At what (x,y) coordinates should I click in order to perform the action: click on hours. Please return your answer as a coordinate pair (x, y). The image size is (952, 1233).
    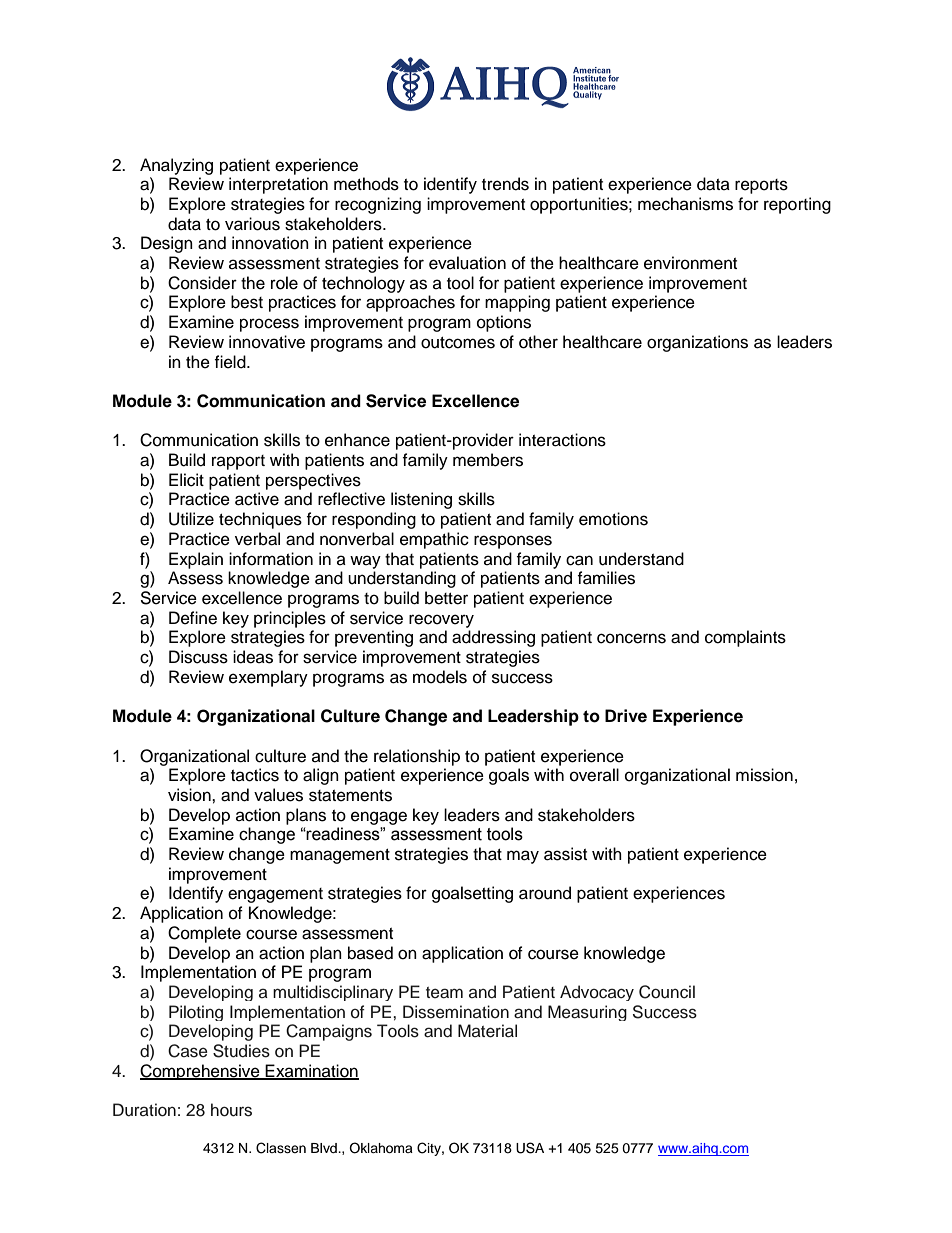
    Looking at the image, I should click on (231, 1110).
